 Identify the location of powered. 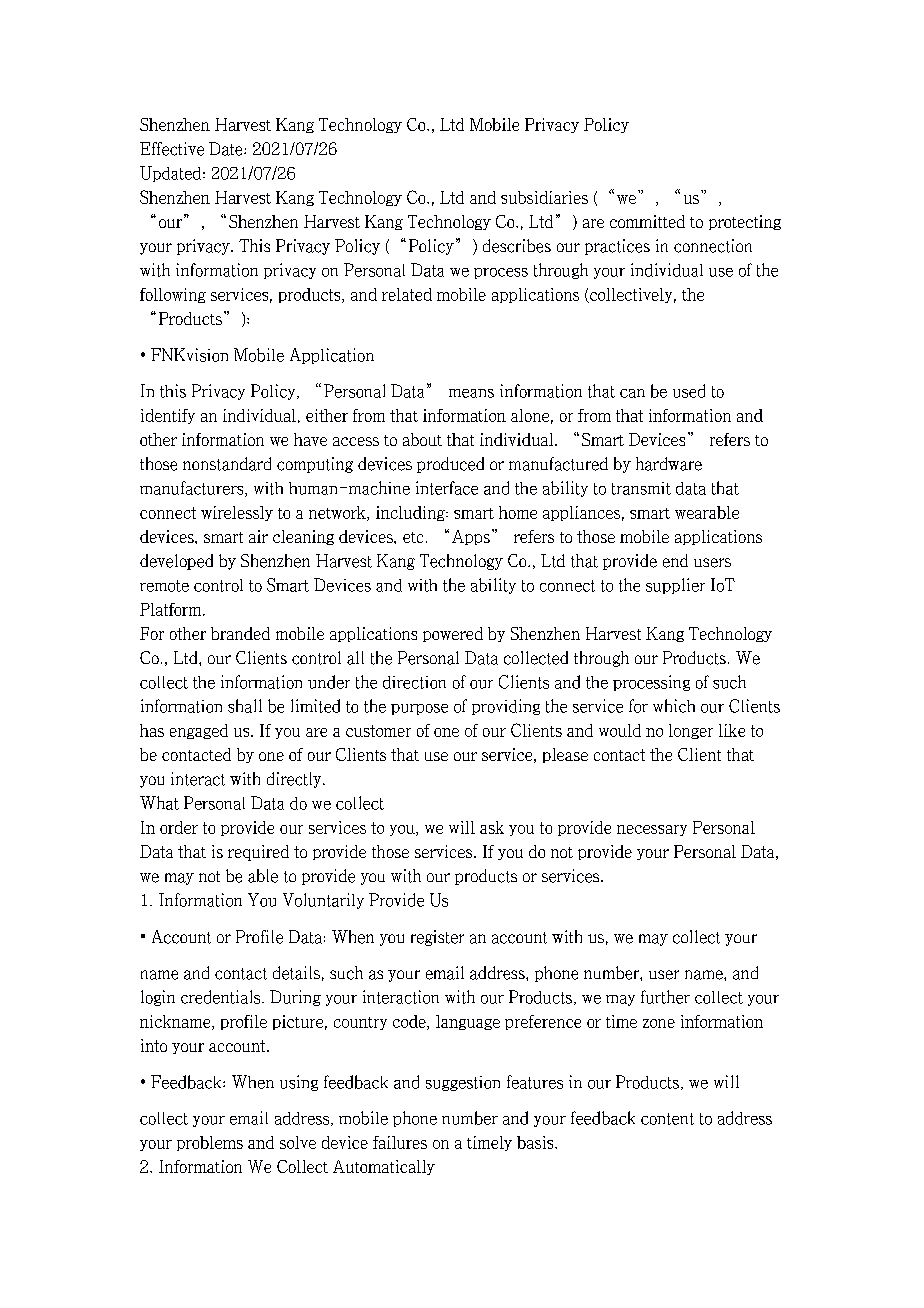
(453, 634).
